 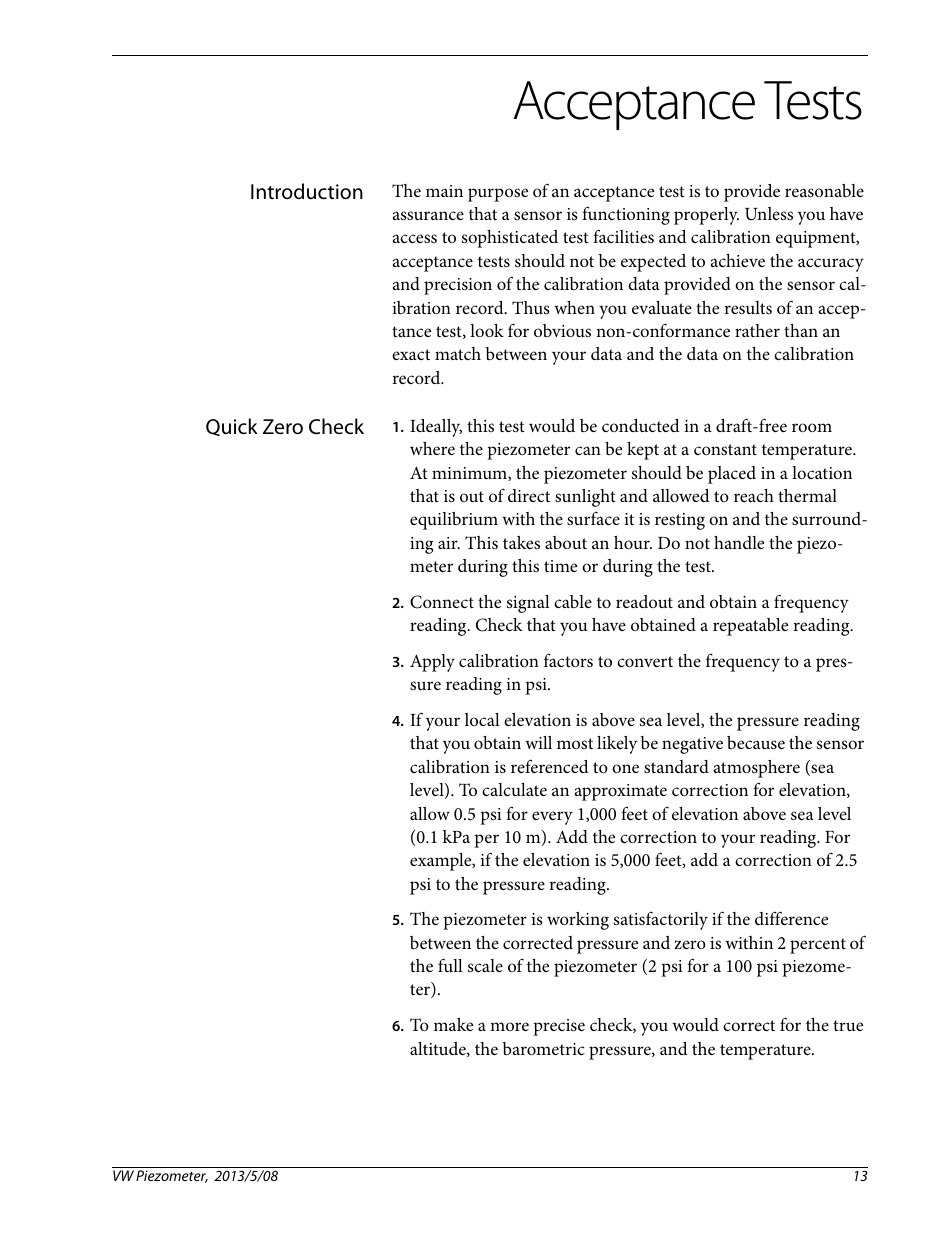 I want to click on Introduction, so click(x=307, y=191).
